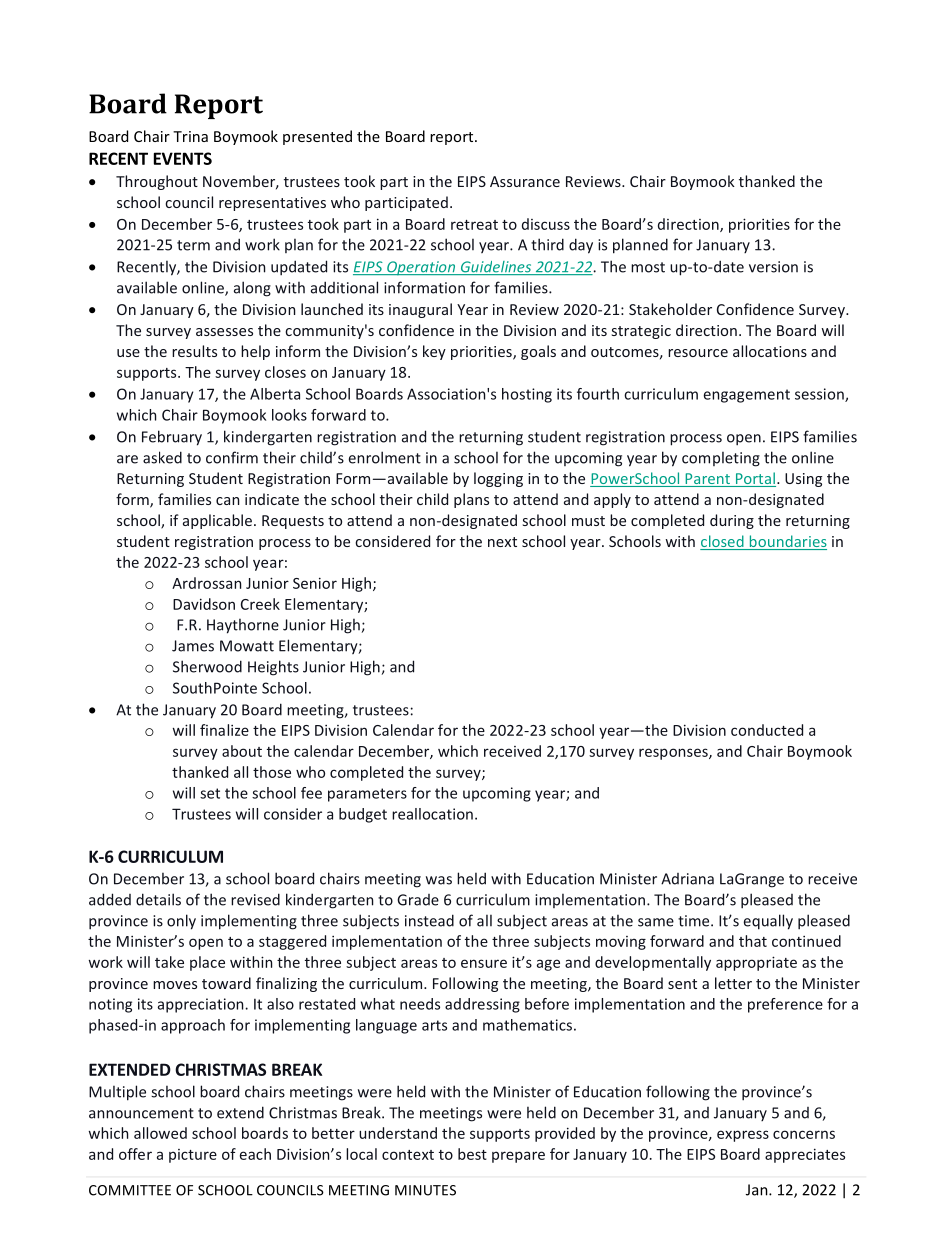  I want to click on equally, so click(768, 922).
